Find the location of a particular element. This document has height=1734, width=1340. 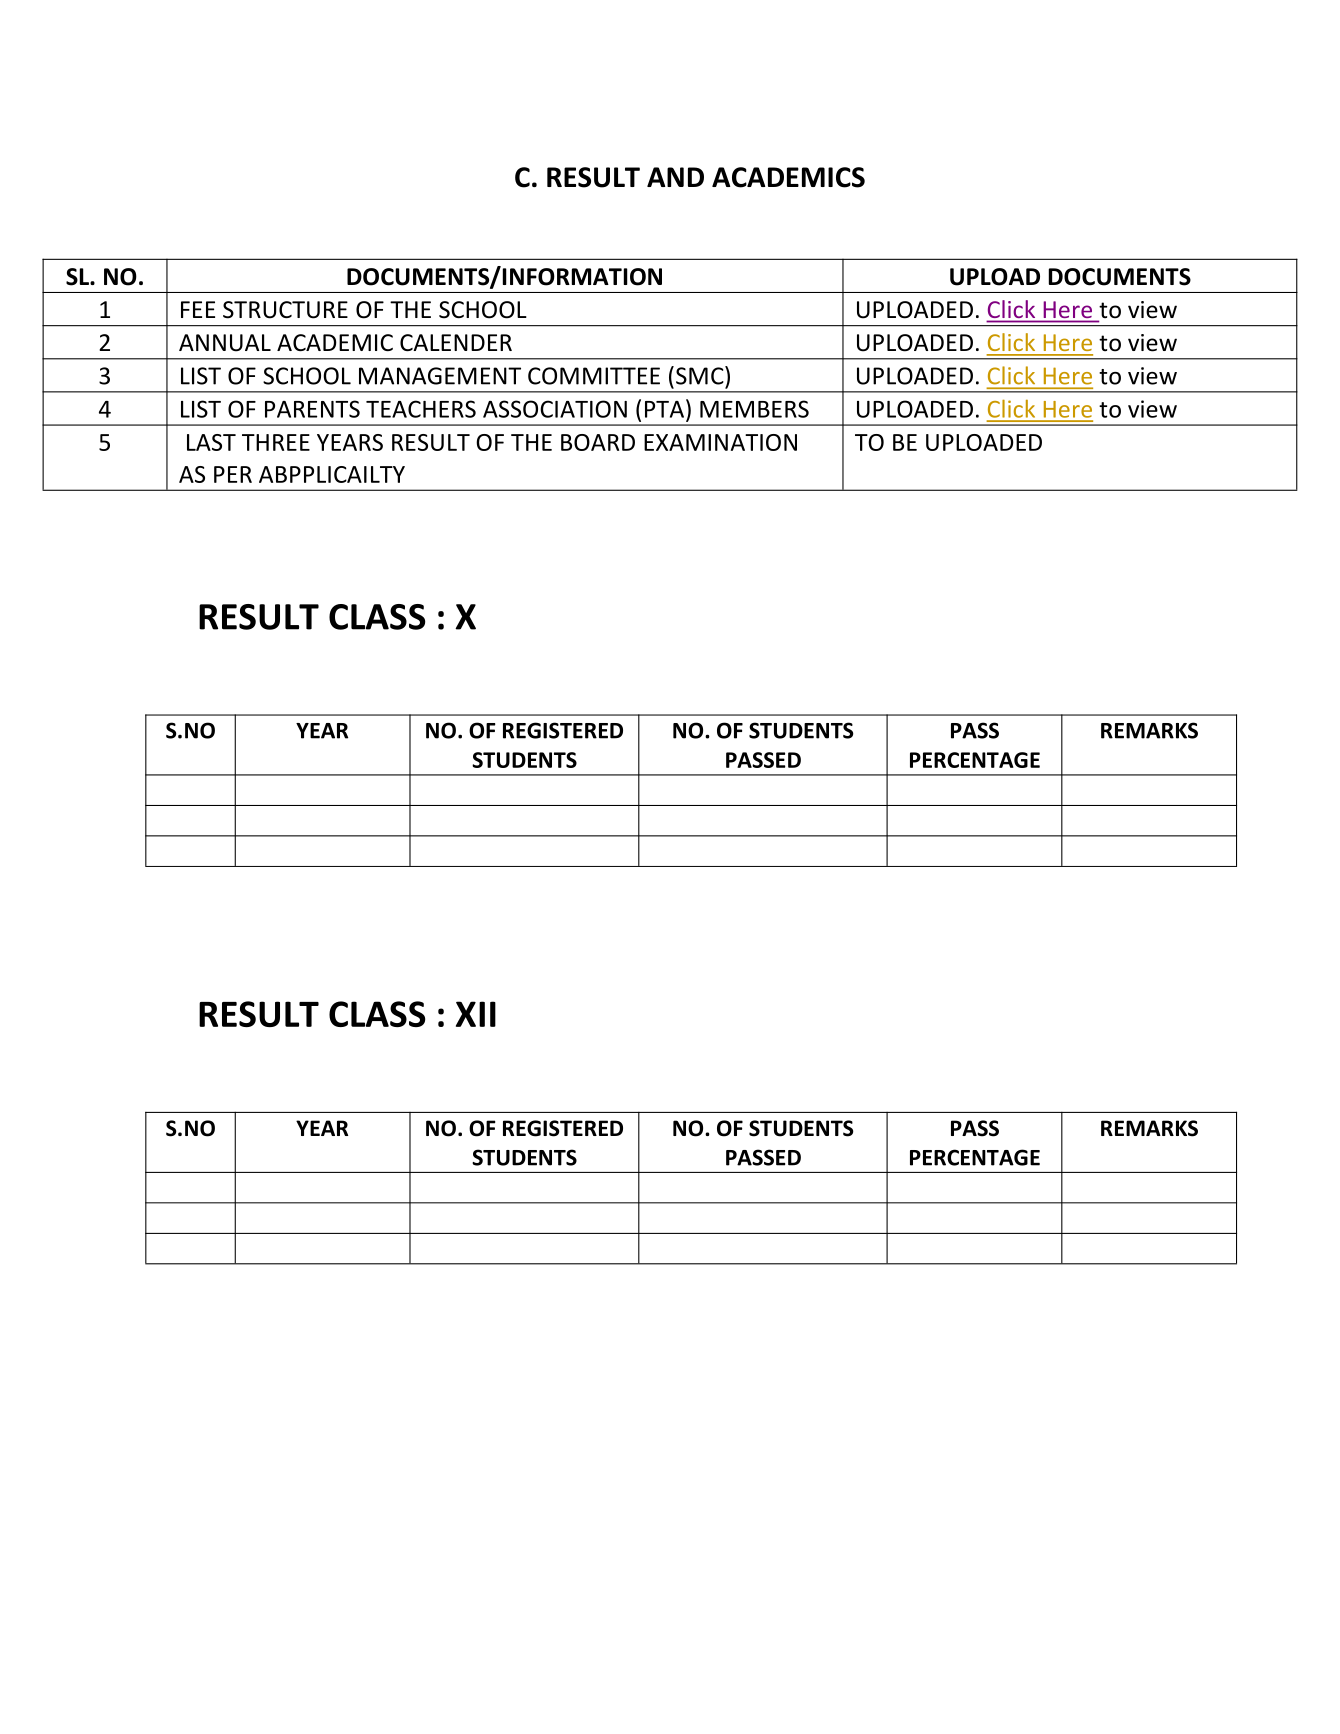

STRUCTURE is located at coordinates (285, 310).
